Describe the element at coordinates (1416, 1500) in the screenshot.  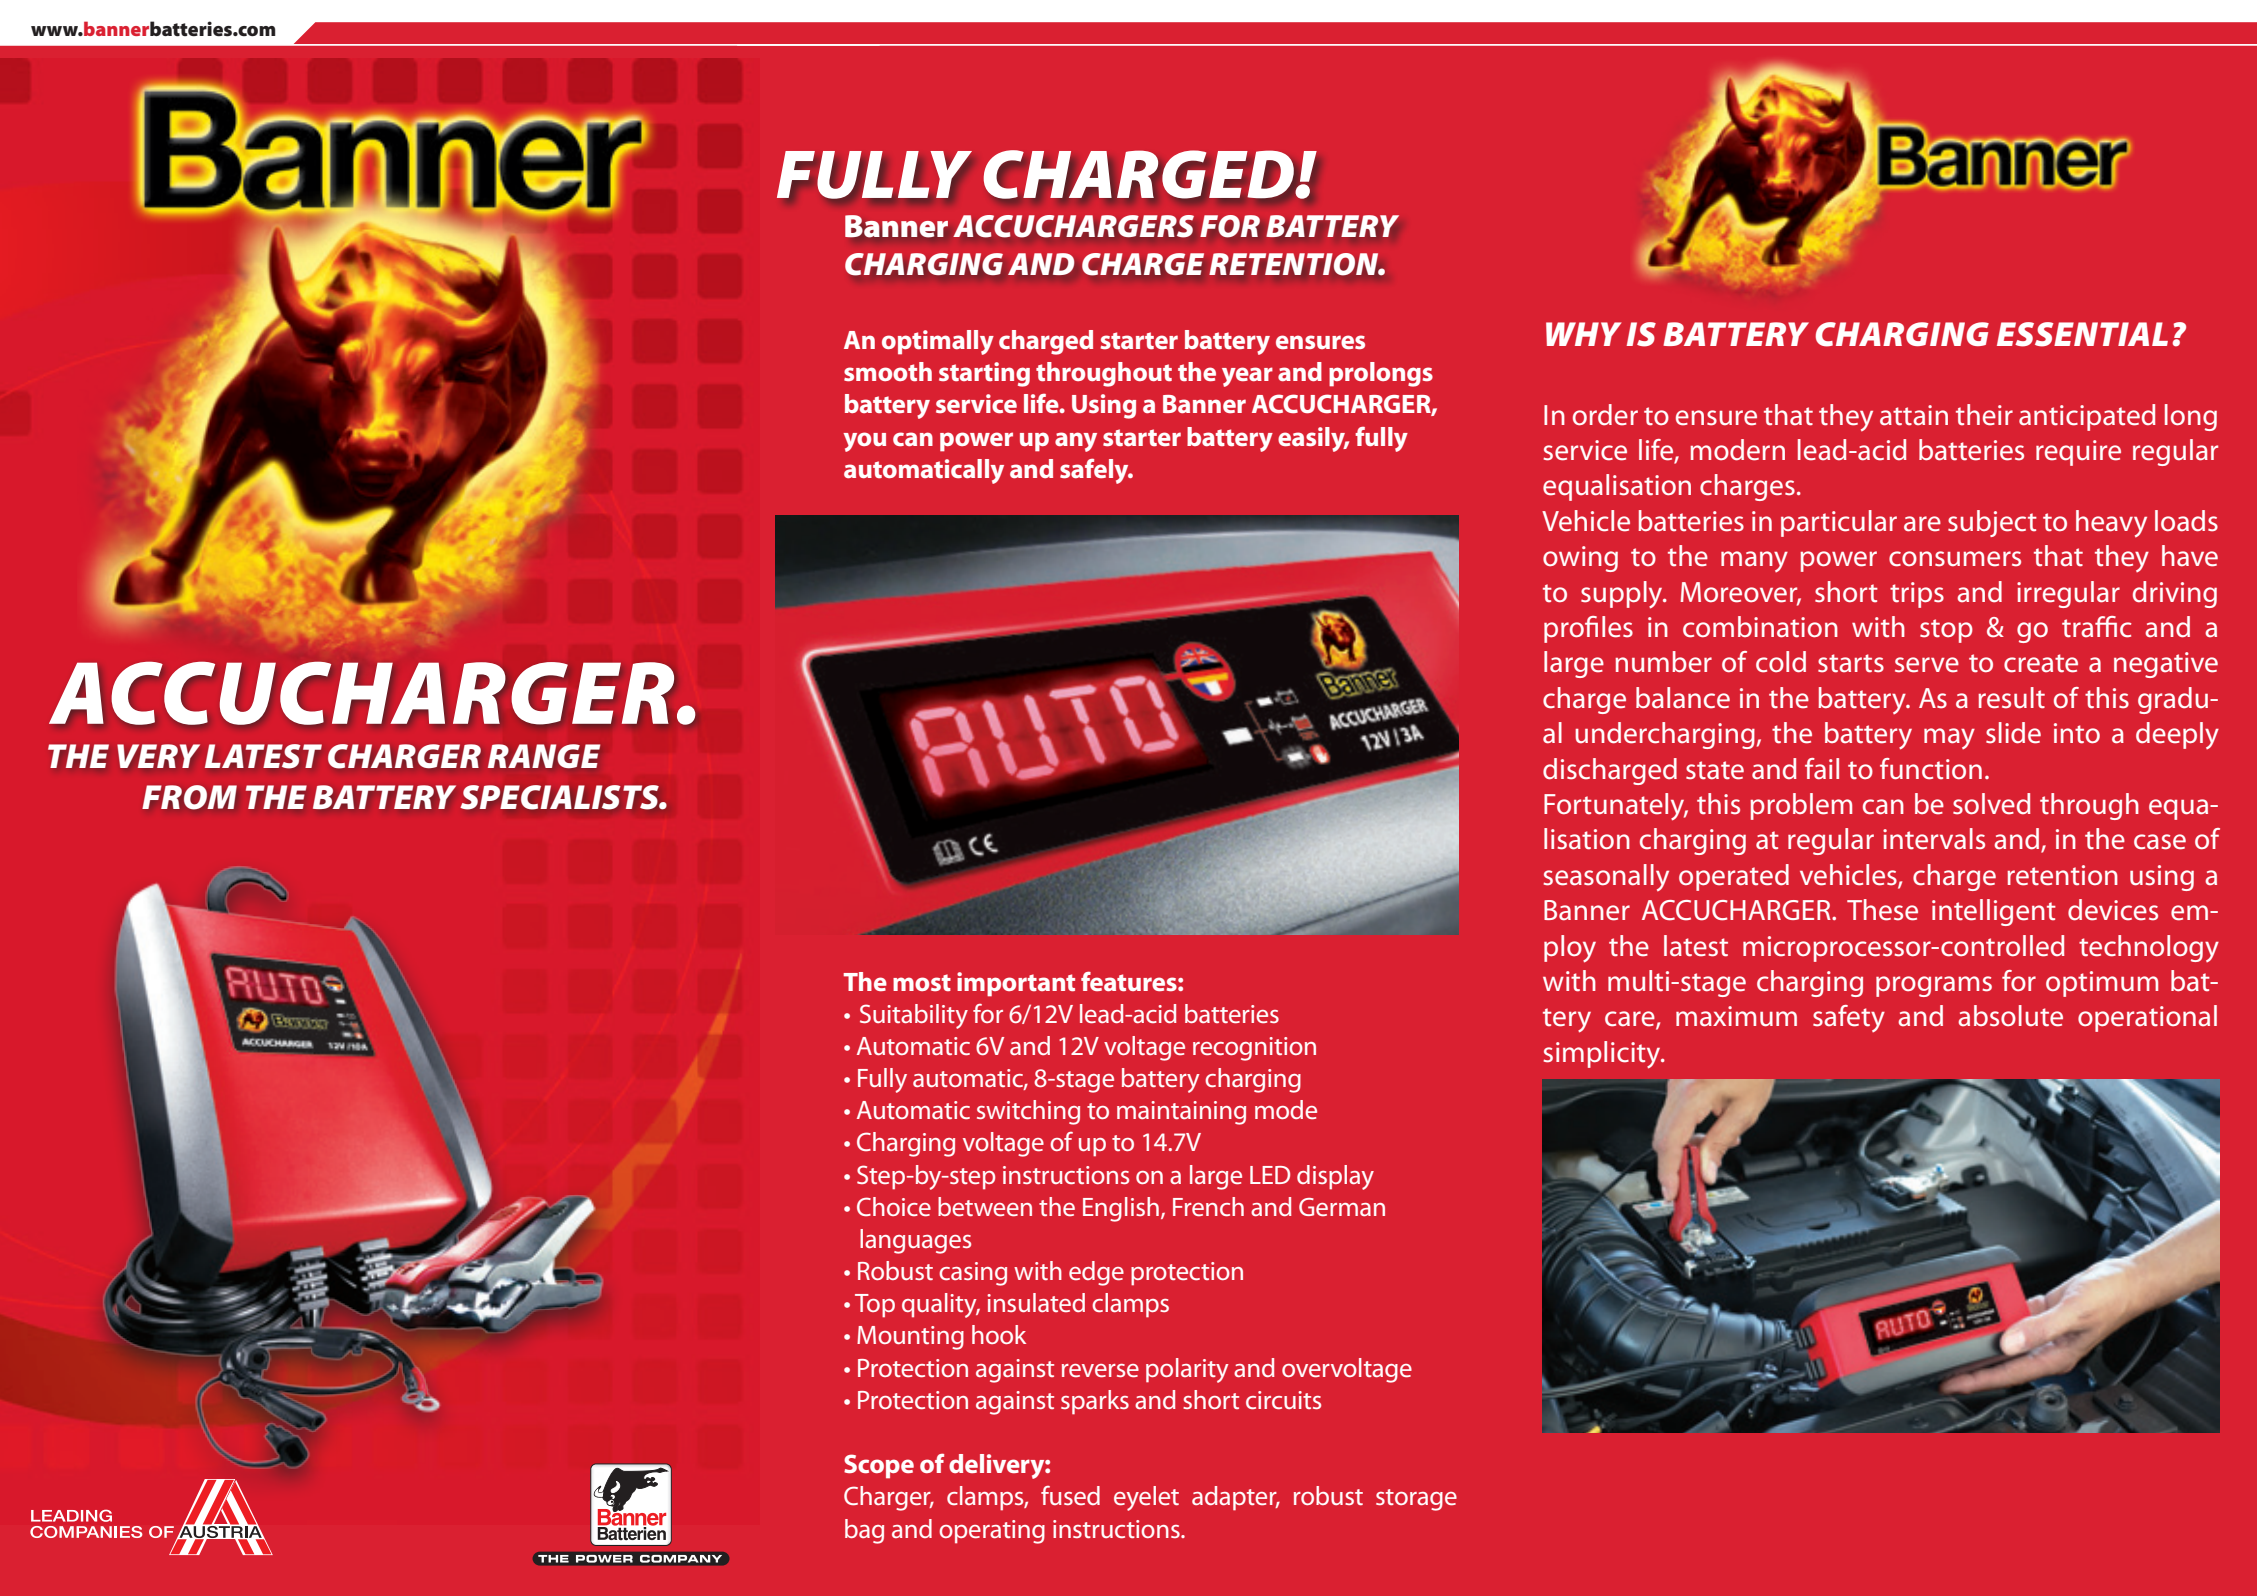
I see `storage` at that location.
